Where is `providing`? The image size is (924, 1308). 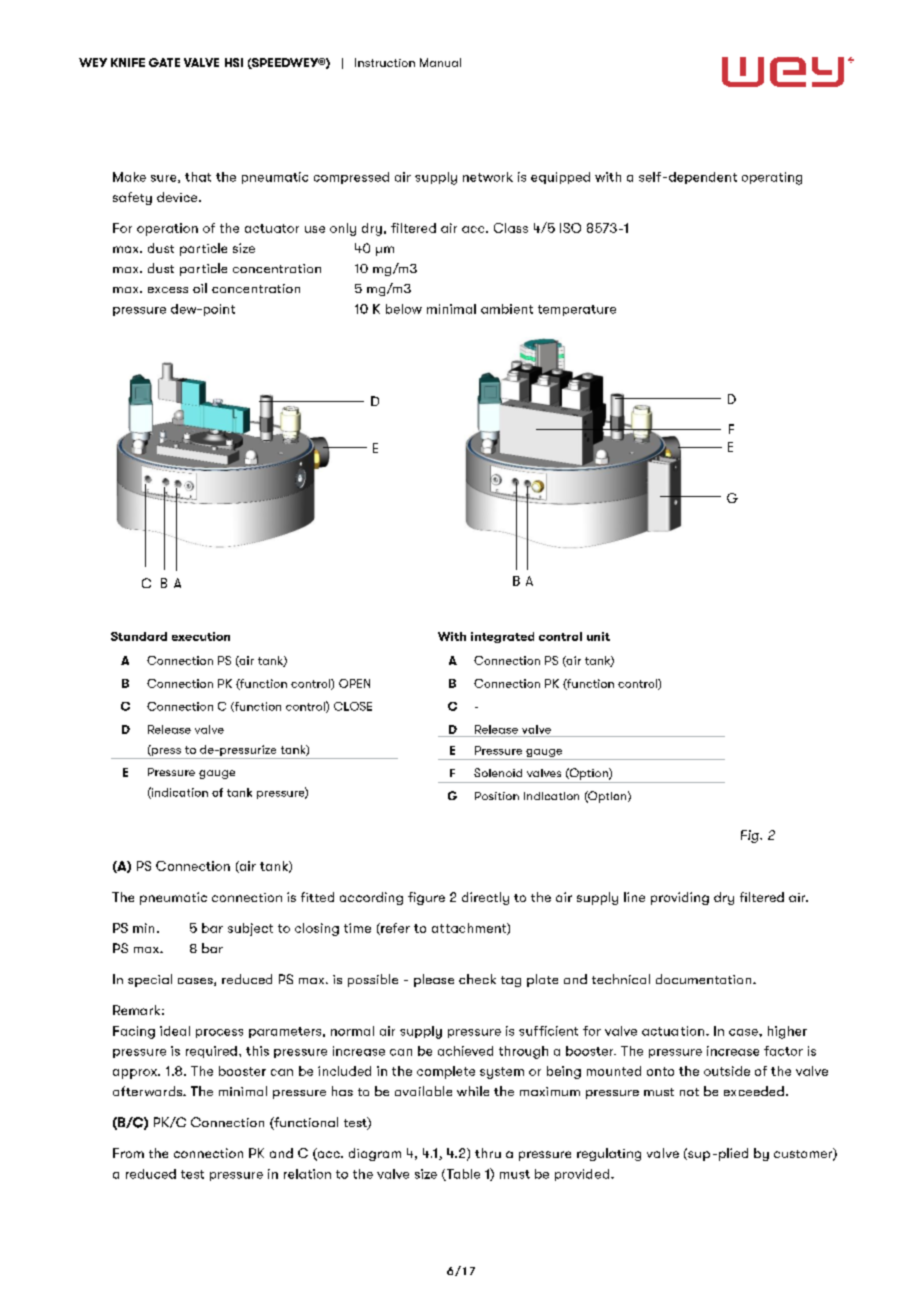 providing is located at coordinates (680, 898).
